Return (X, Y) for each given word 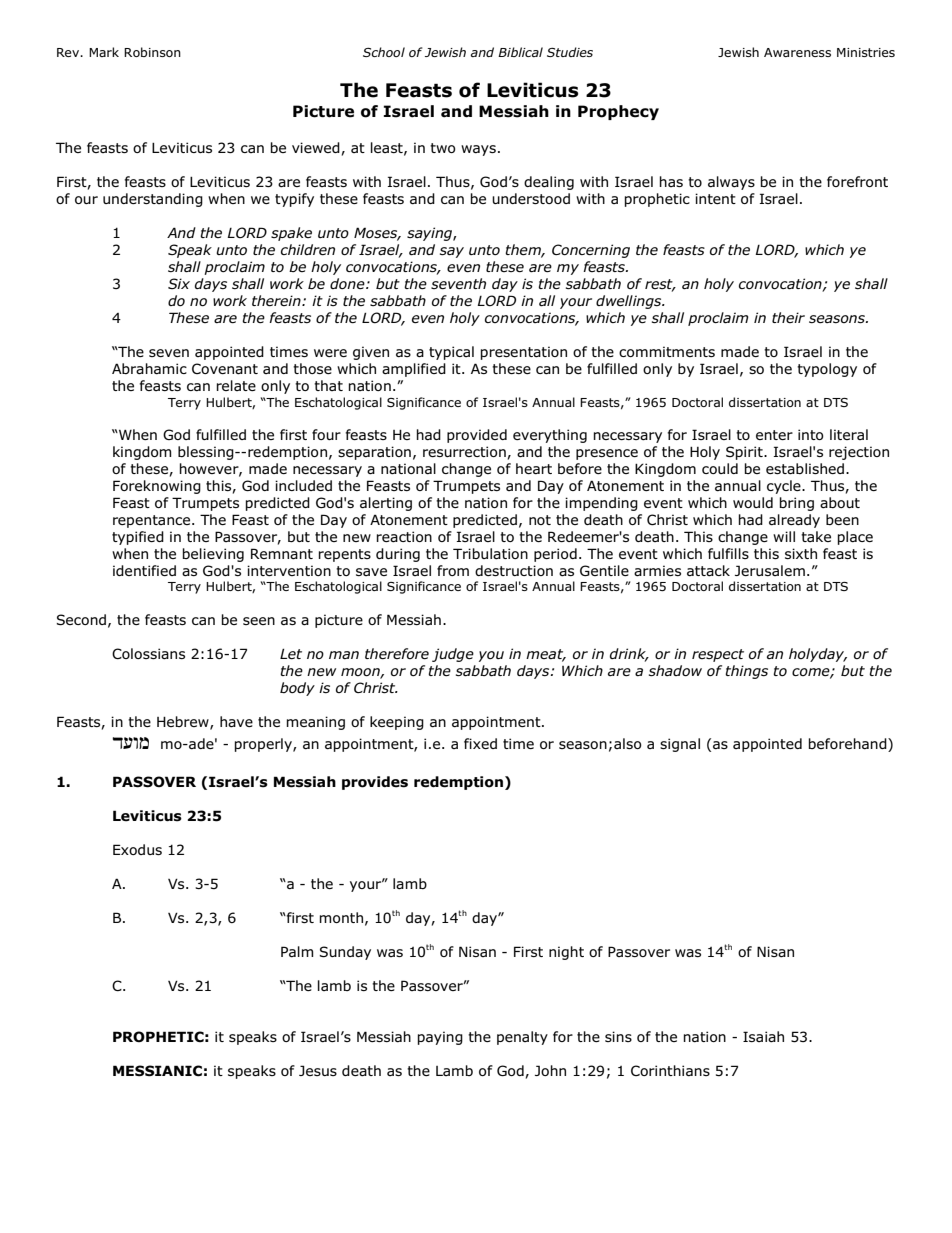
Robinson (152, 52)
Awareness (797, 52)
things (746, 672)
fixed (480, 743)
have (236, 722)
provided (477, 436)
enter (774, 435)
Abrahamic (149, 369)
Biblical (520, 52)
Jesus (318, 1070)
